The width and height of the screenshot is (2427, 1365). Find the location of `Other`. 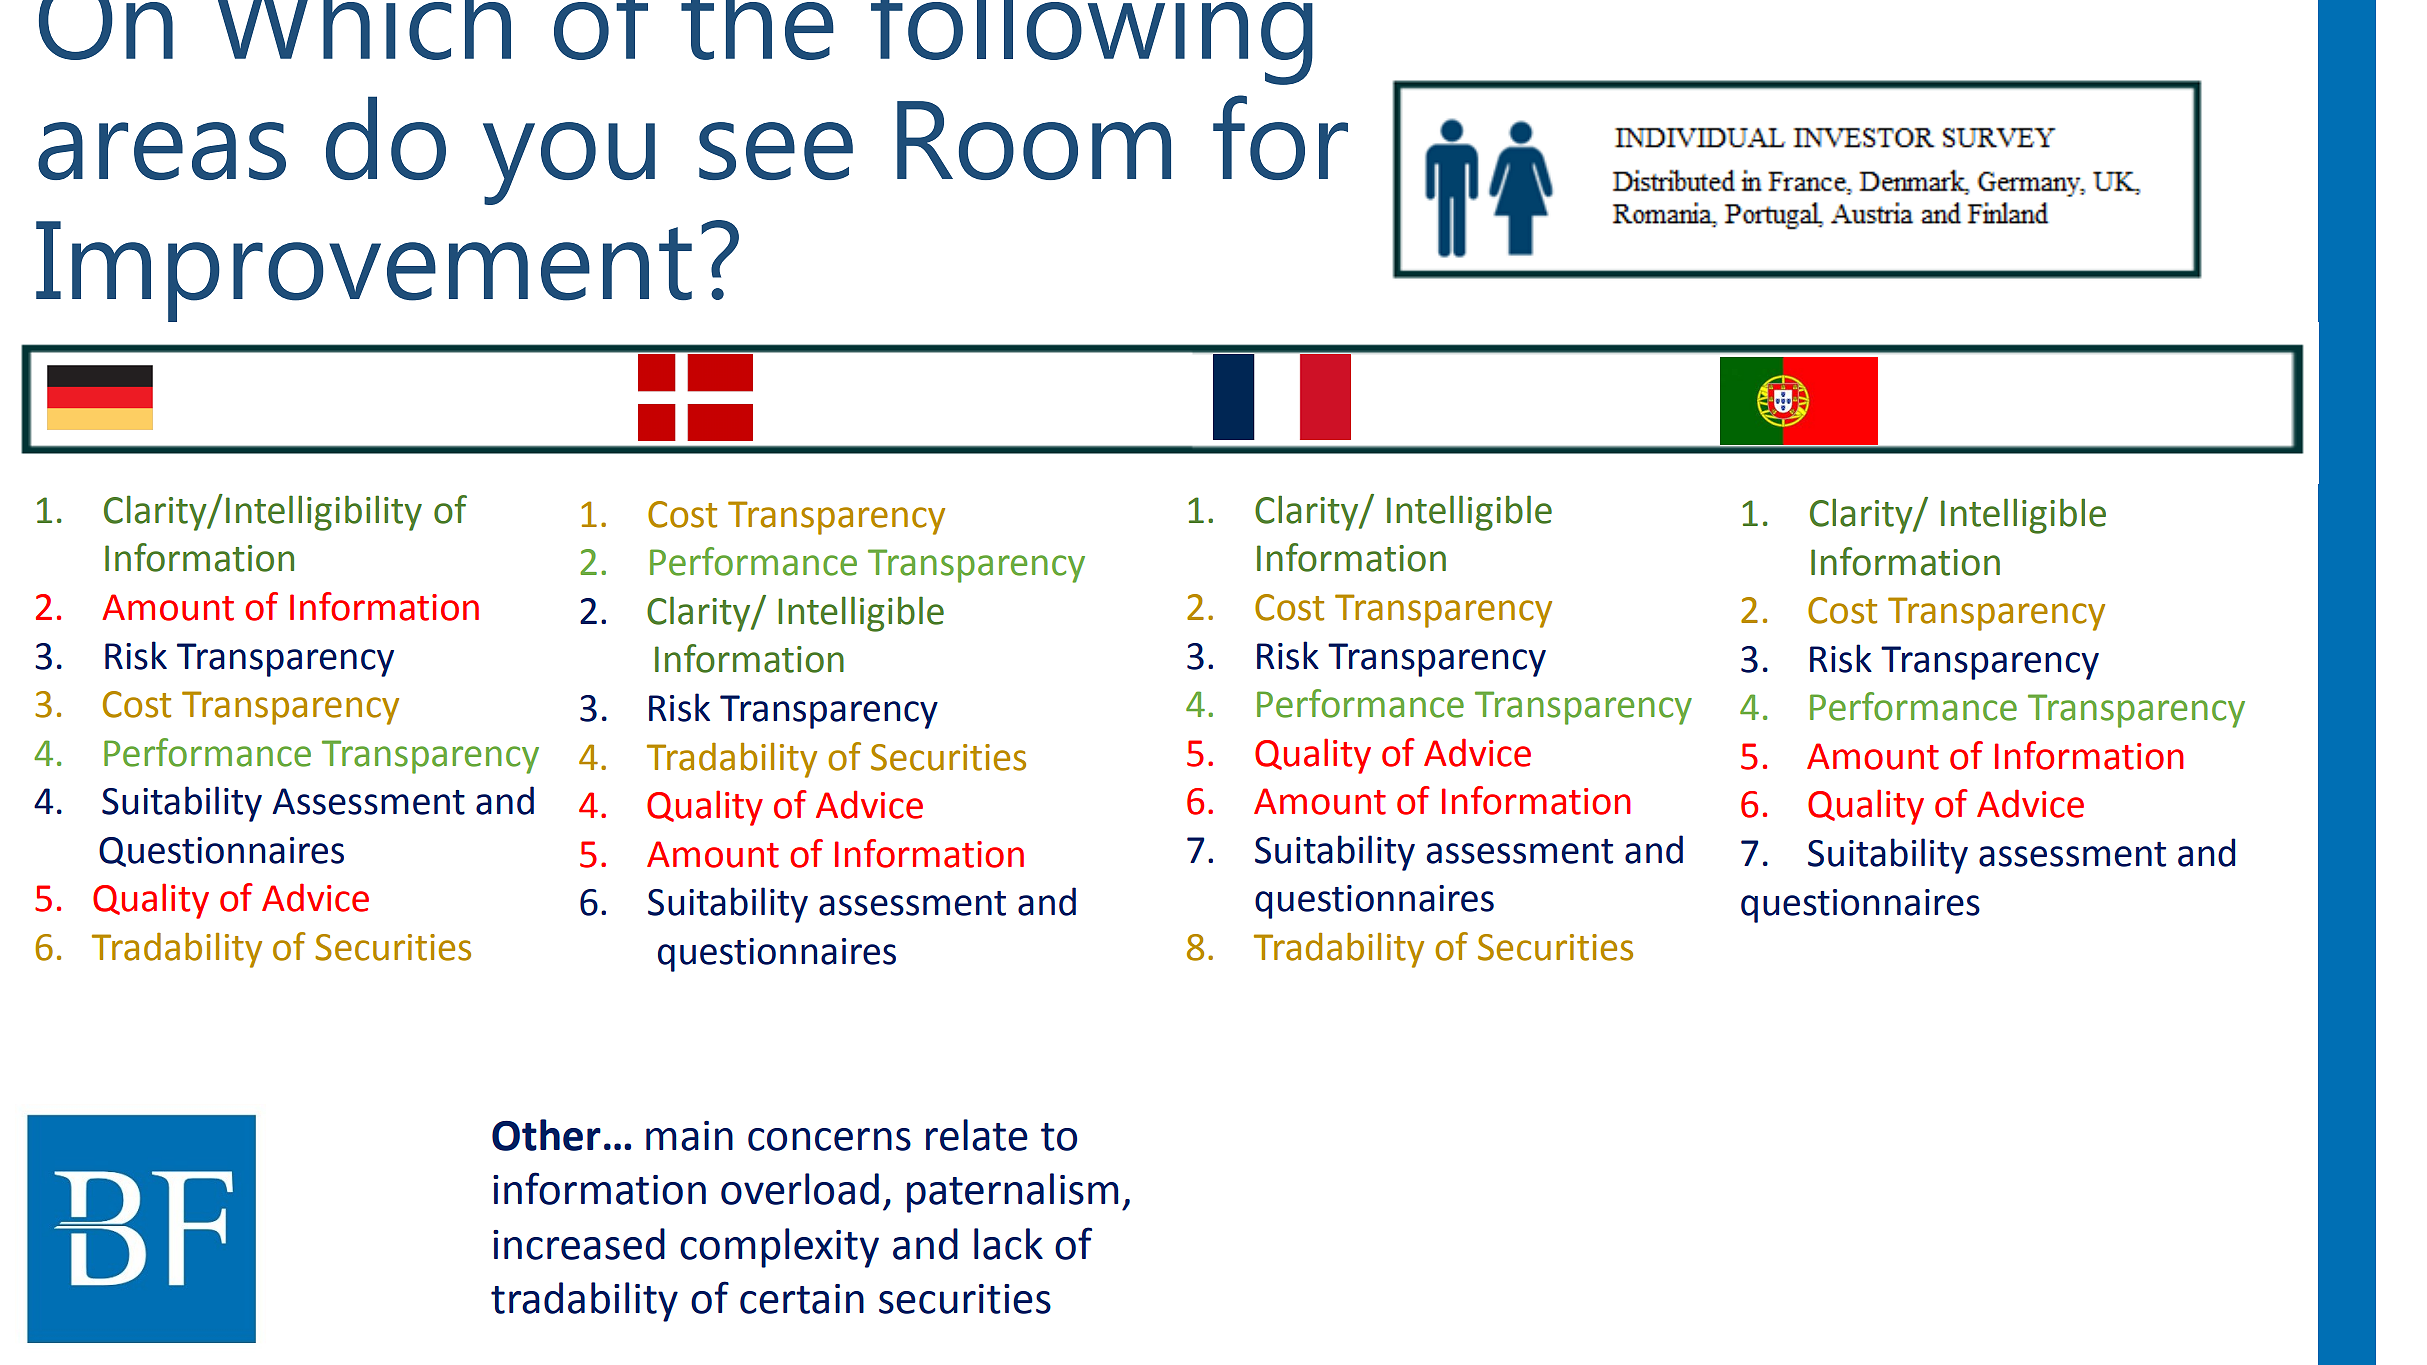

Other is located at coordinates (546, 1135).
